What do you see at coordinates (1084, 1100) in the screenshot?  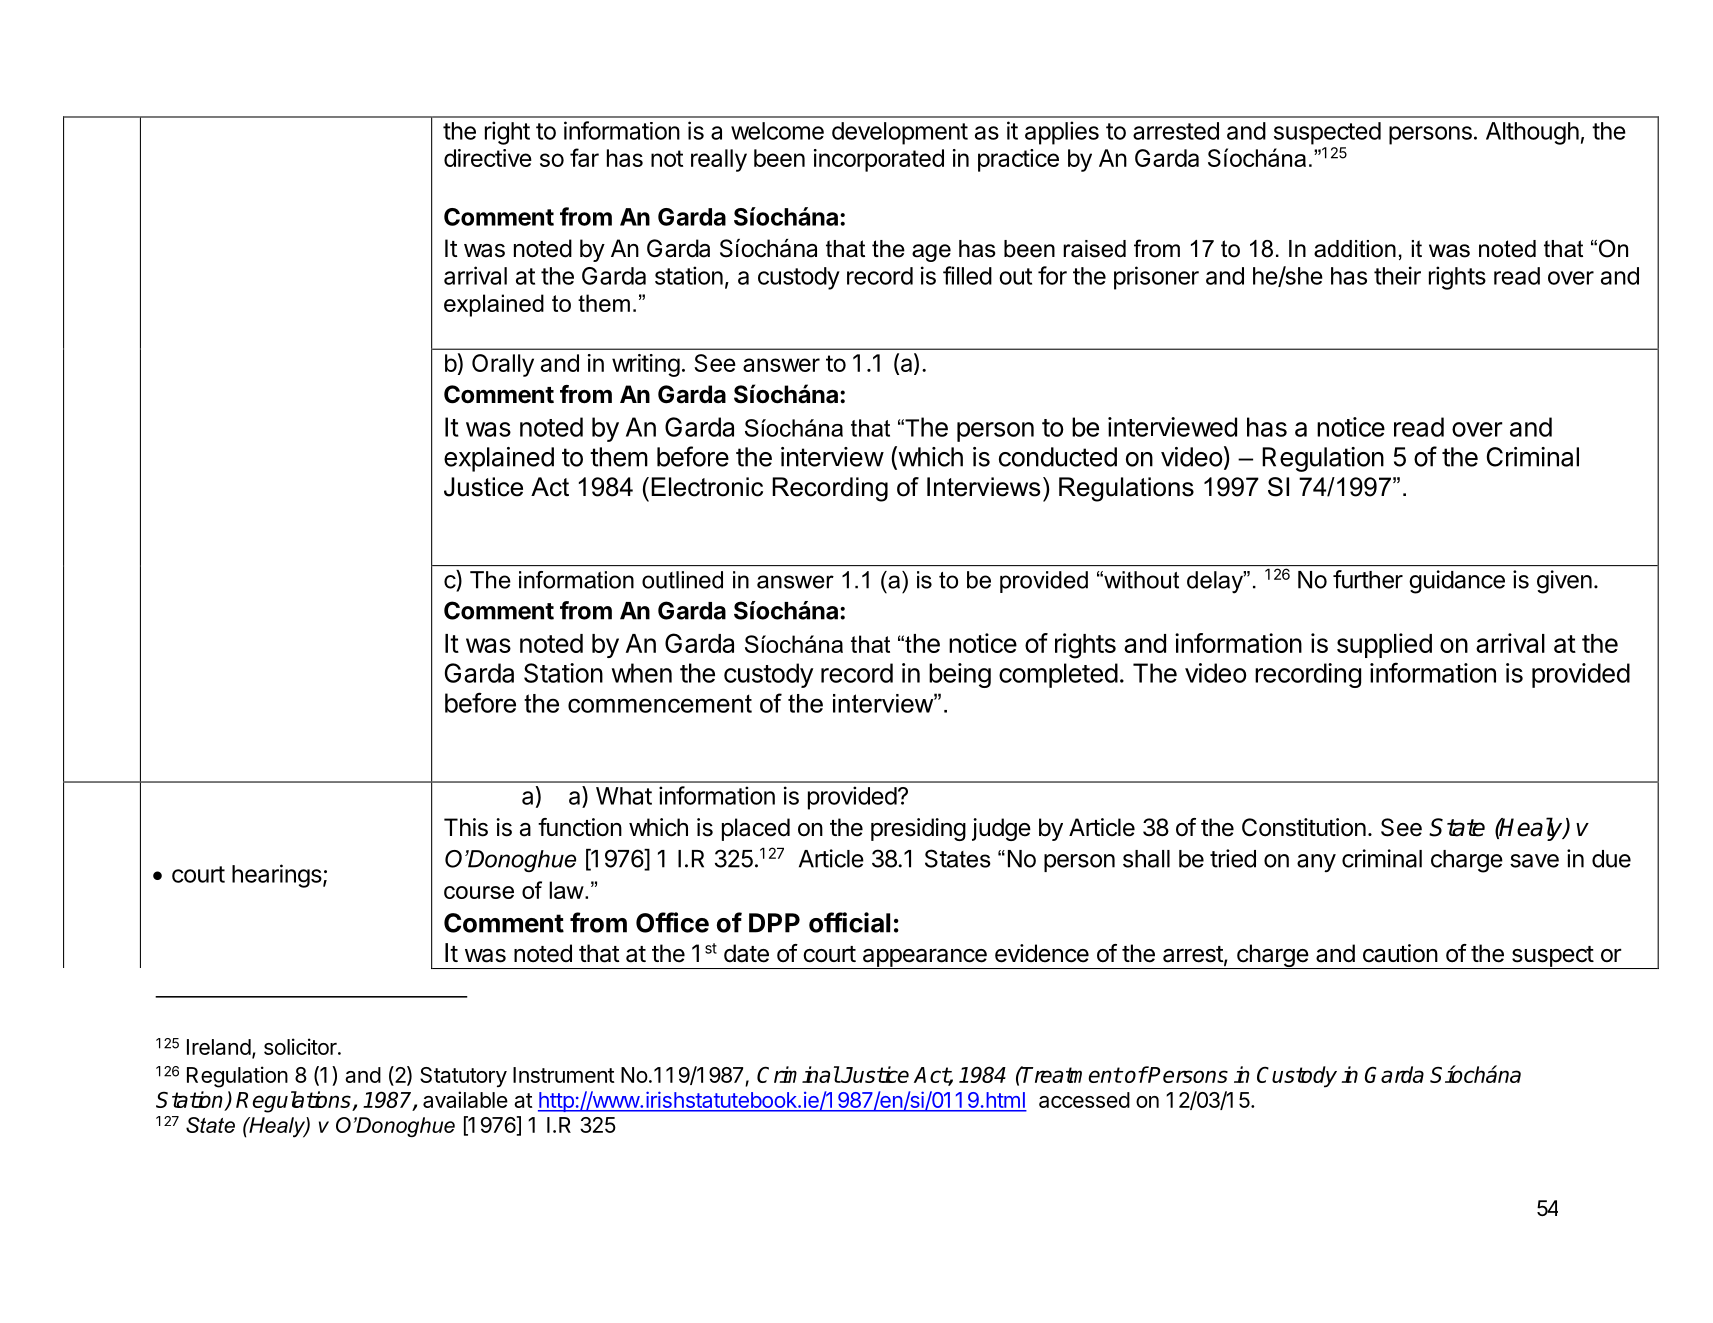 I see `accessed` at bounding box center [1084, 1100].
